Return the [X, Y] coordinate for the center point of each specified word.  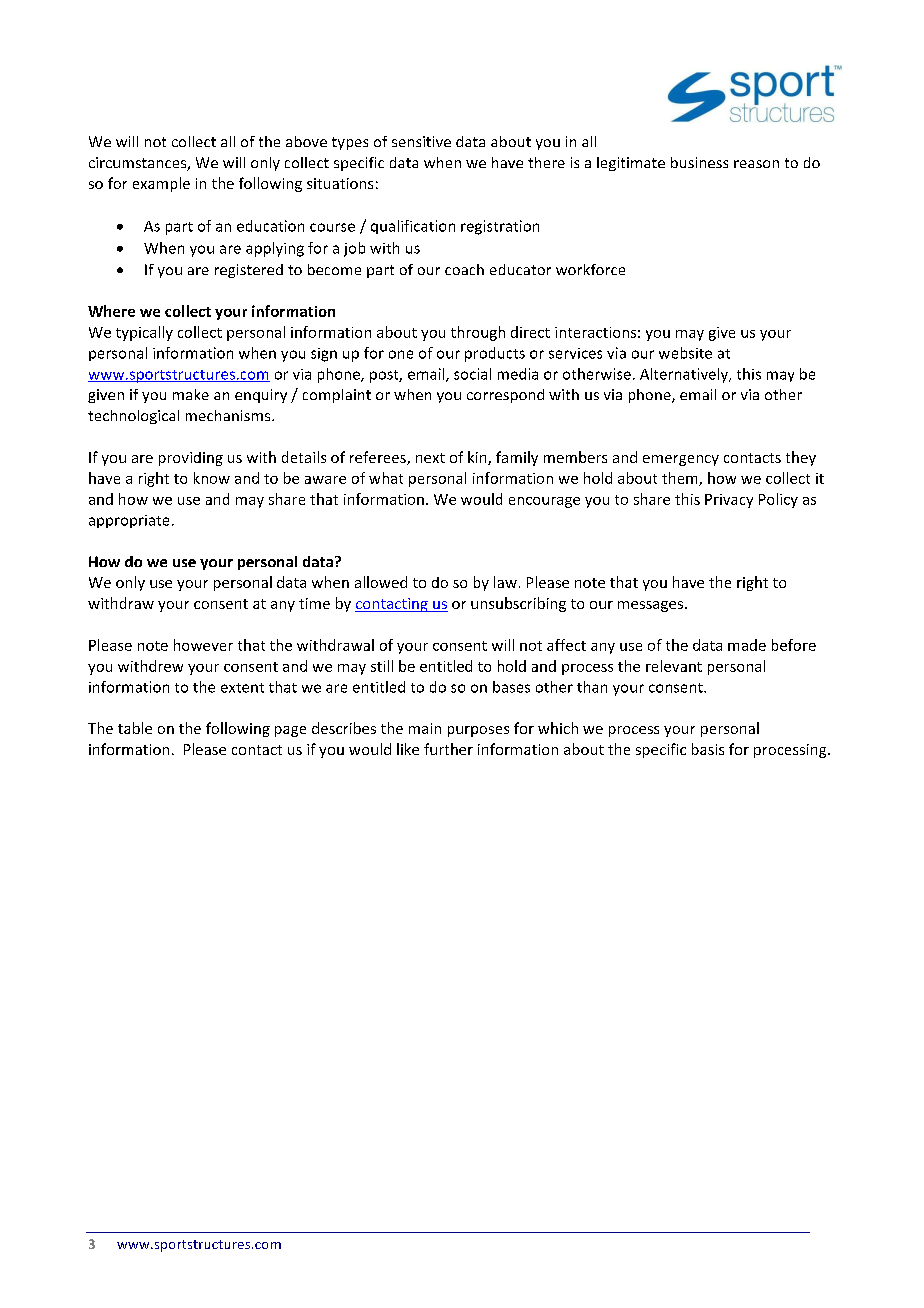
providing [191, 459]
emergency [681, 460]
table [135, 728]
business [699, 162]
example [161, 184]
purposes [478, 731]
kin [478, 458]
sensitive [421, 141]
